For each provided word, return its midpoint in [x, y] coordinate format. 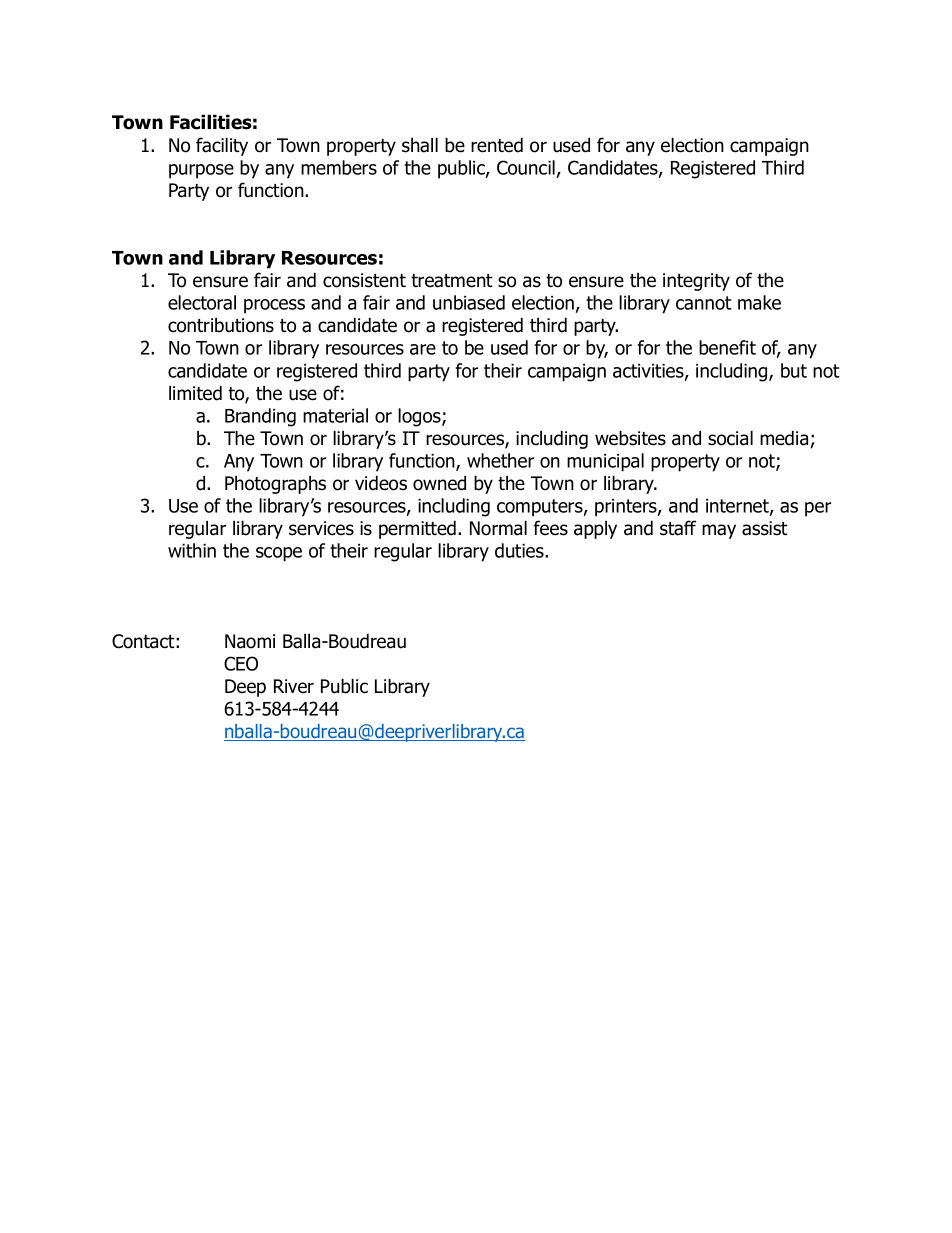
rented [497, 145]
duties [520, 550]
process [274, 306]
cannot [704, 303]
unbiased [469, 302]
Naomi [250, 641]
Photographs [275, 485]
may [719, 531]
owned [439, 483]
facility [222, 146]
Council [526, 167]
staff [678, 528]
